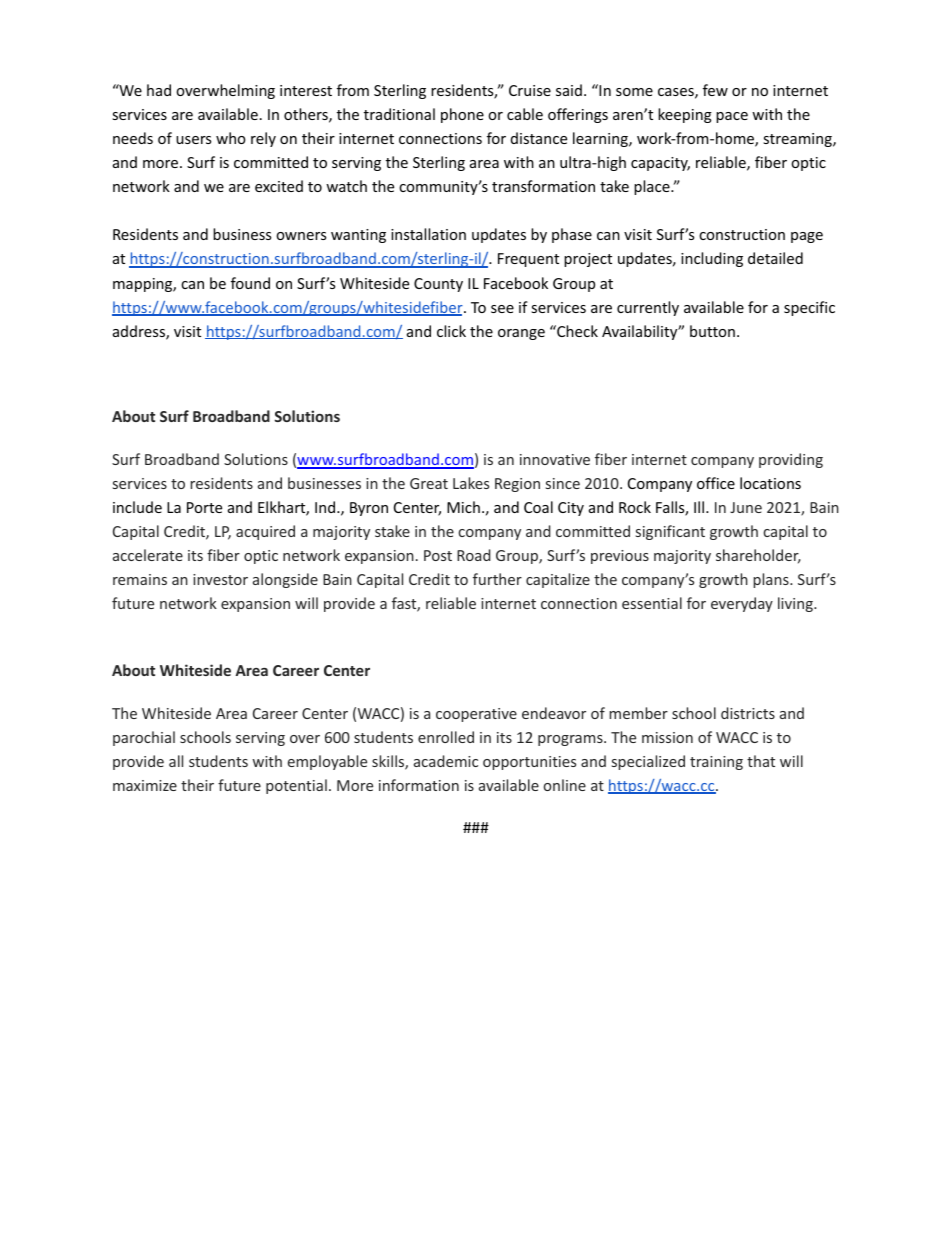 The image size is (952, 1233). Describe the element at coordinates (438, 285) in the image. I see `County` at that location.
